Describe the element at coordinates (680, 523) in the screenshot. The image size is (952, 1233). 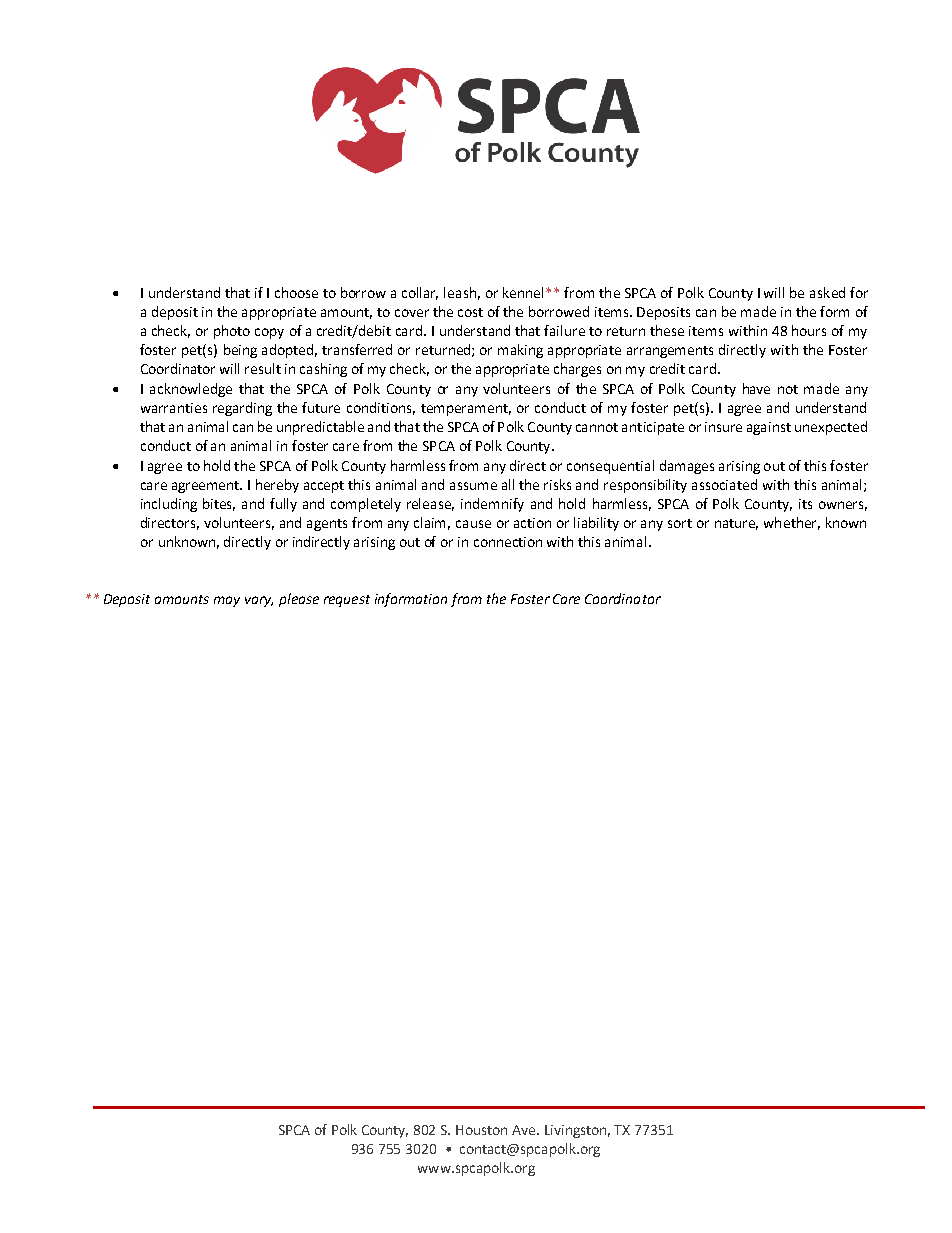
I see `sort` at that location.
